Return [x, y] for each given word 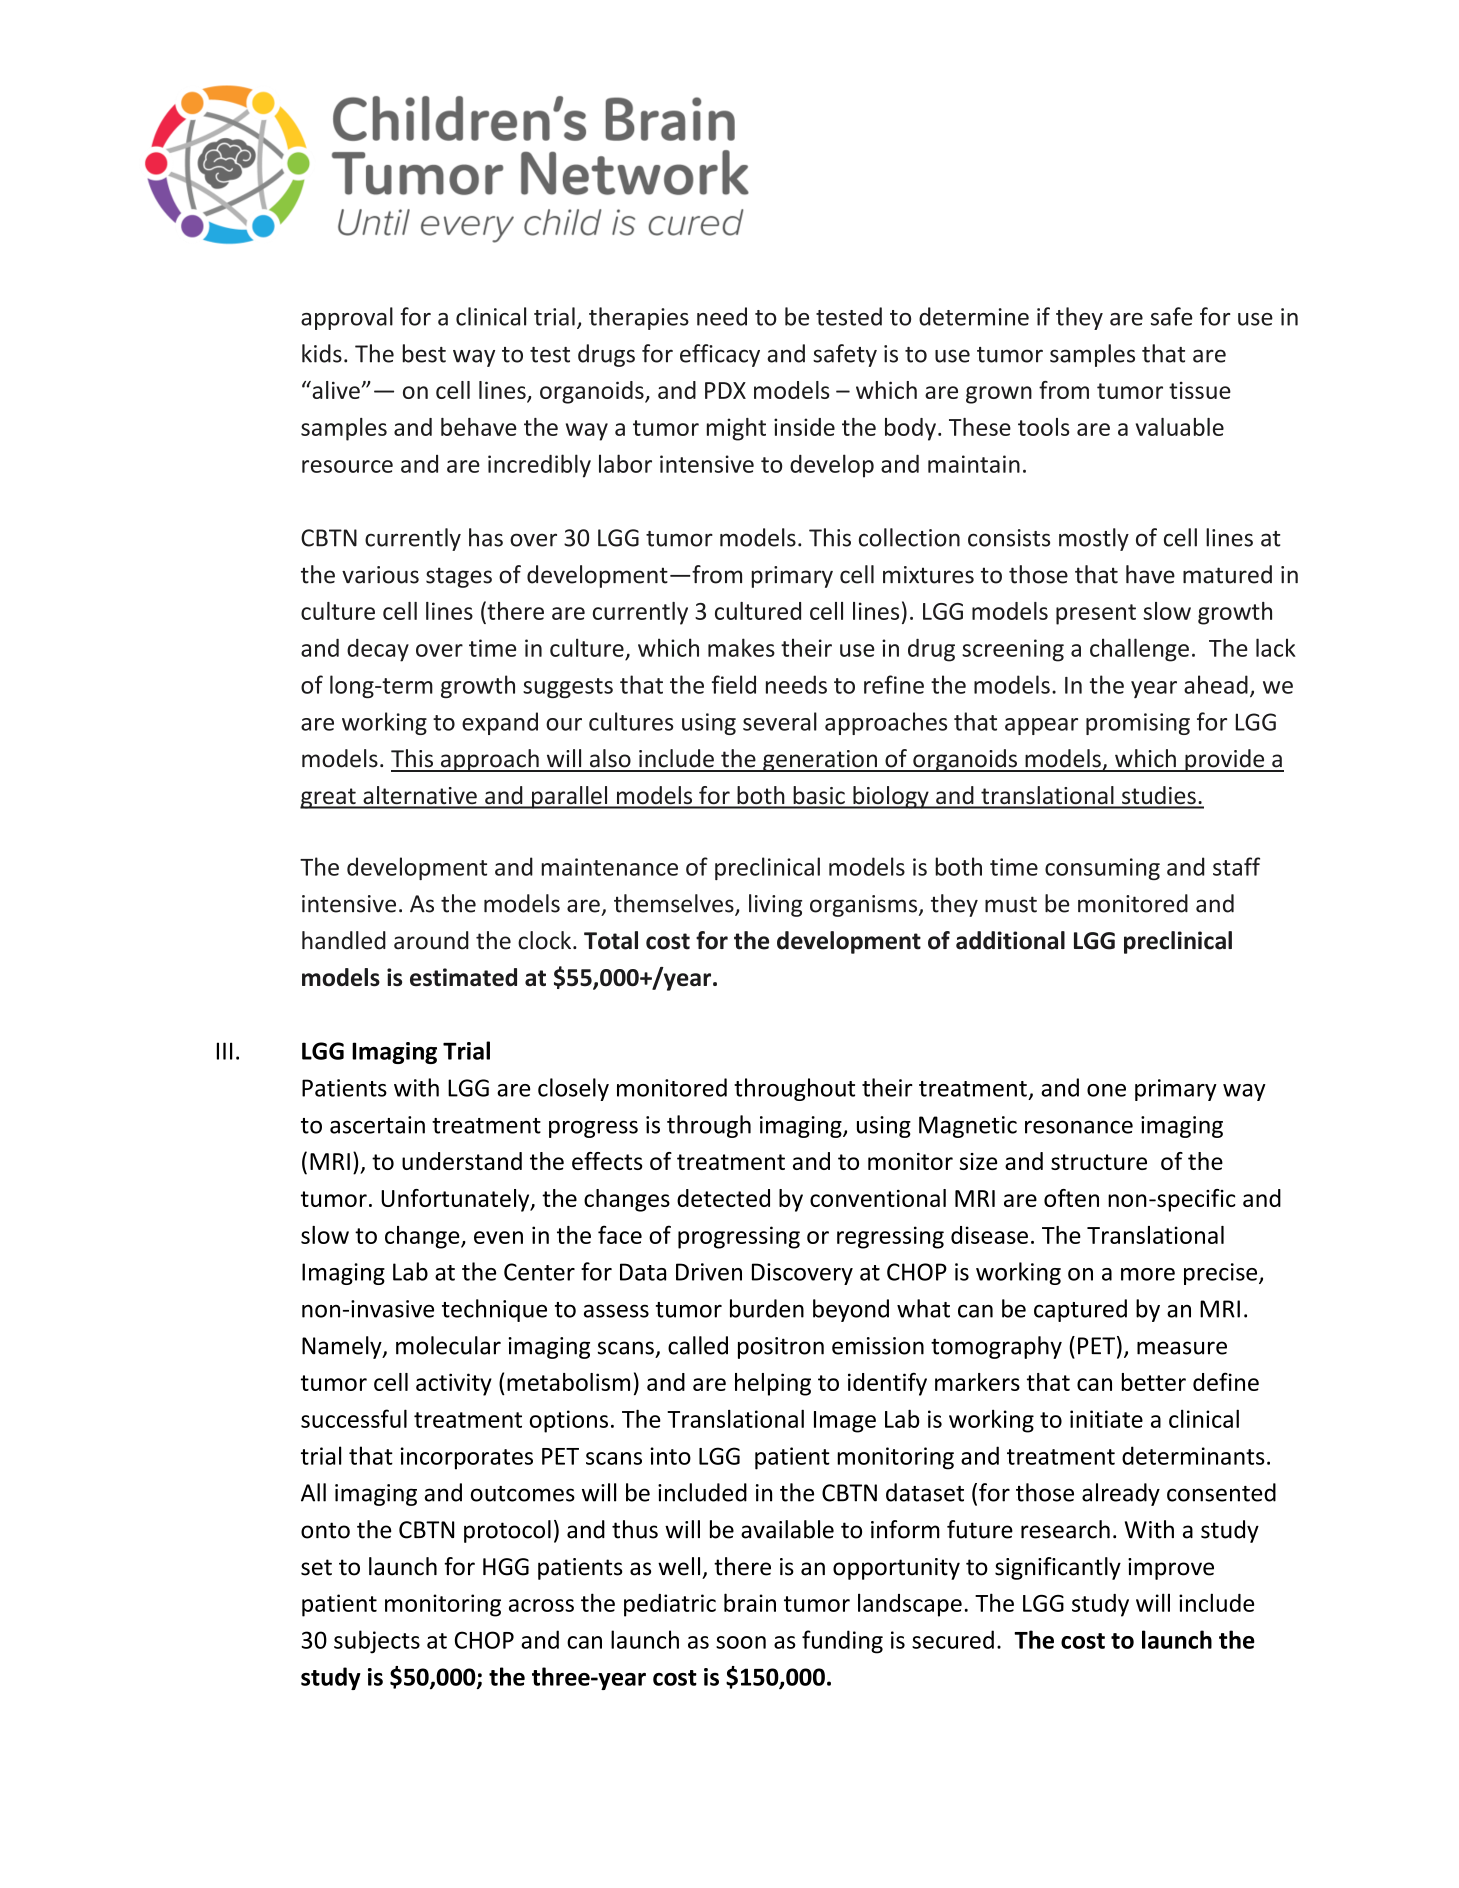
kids [322, 353]
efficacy [720, 355]
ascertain [377, 1125]
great [329, 798]
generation [820, 761]
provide [1225, 760]
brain [750, 1602]
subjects [377, 1642]
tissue [1200, 390]
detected [723, 1198]
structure [1099, 1162]
